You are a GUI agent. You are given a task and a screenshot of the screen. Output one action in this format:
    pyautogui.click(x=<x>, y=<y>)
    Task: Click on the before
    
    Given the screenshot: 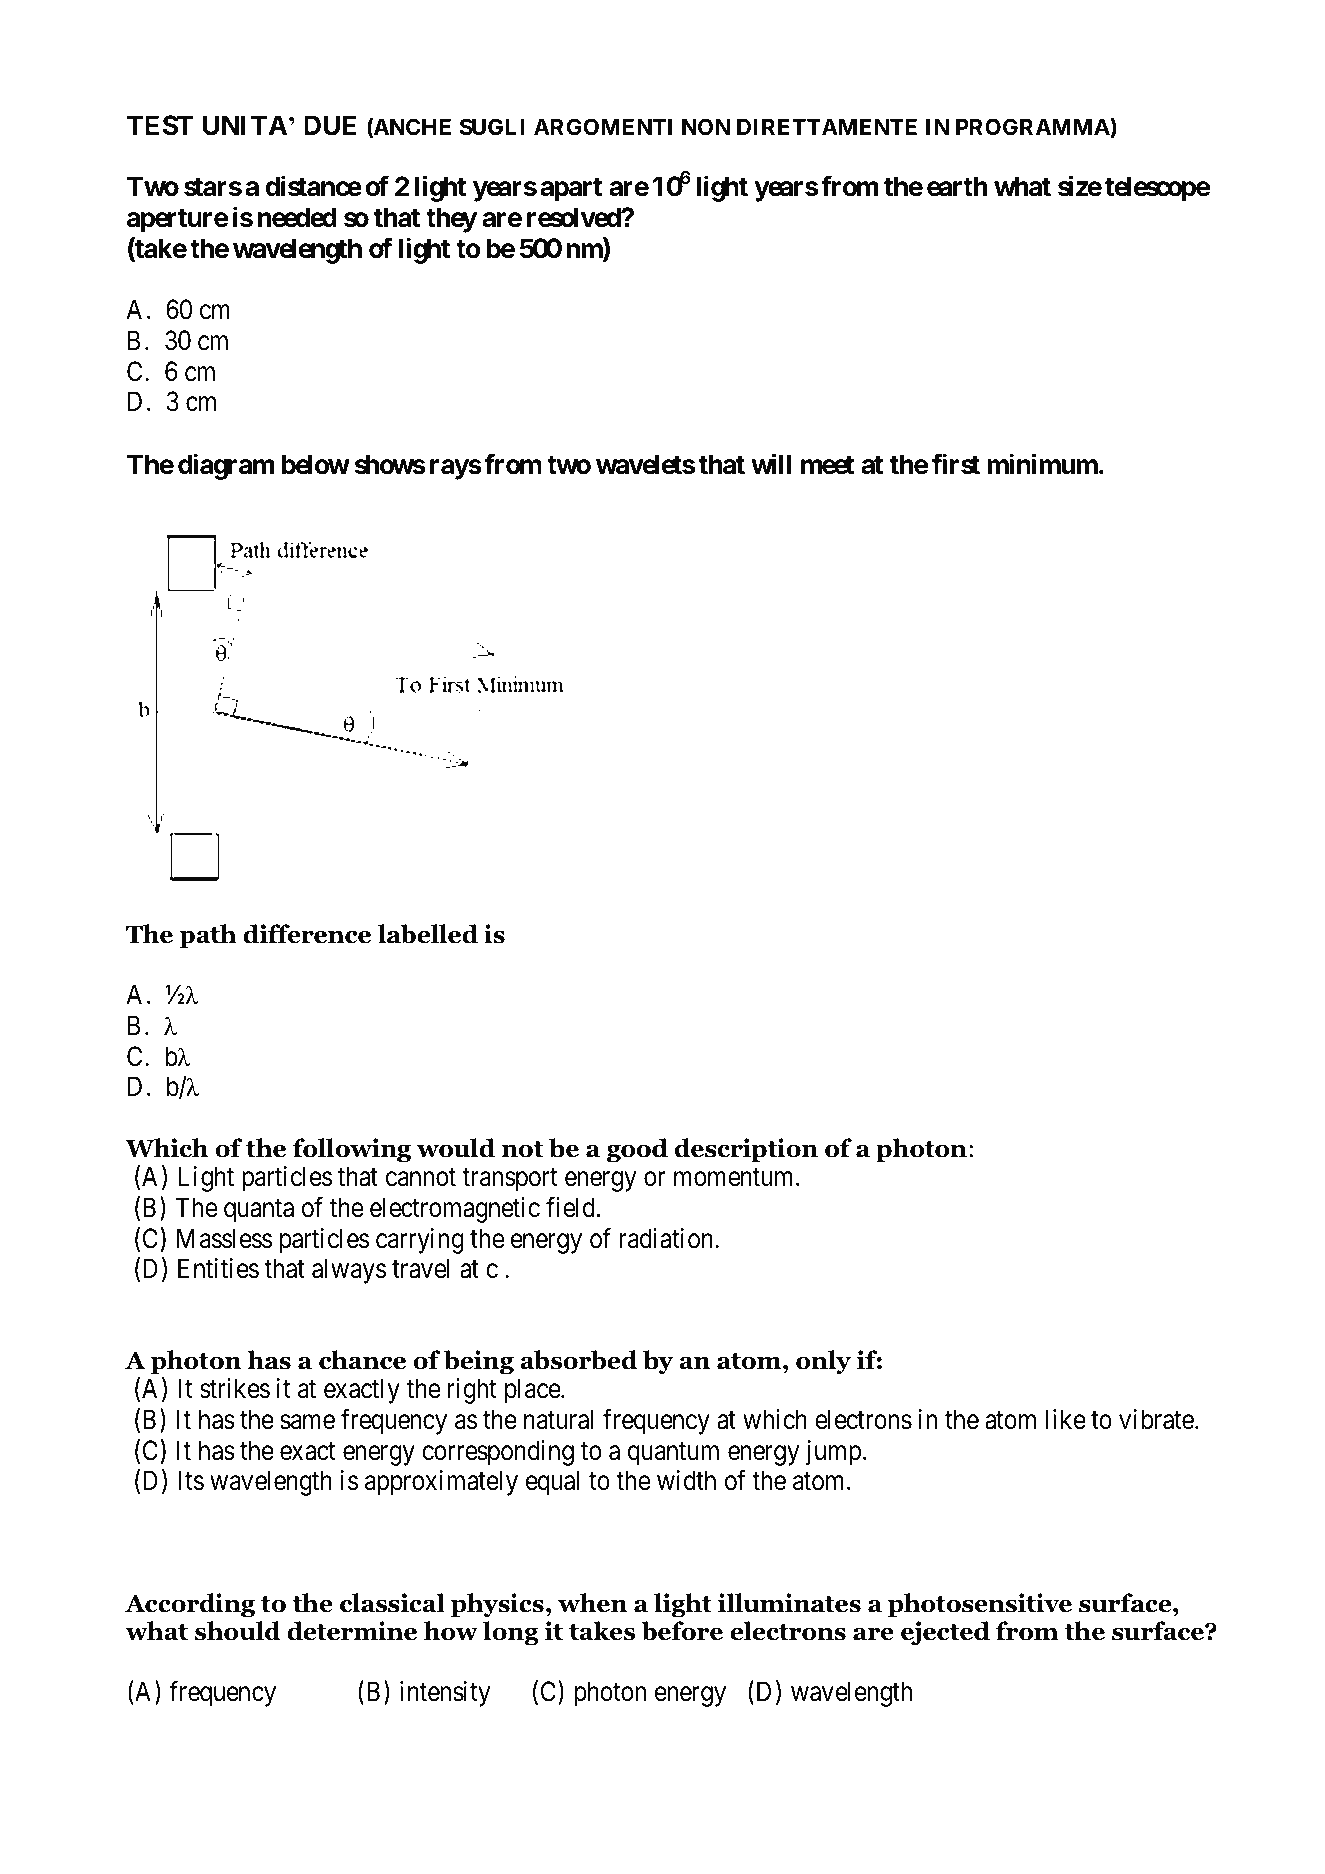 What is the action you would take?
    pyautogui.click(x=682, y=1631)
